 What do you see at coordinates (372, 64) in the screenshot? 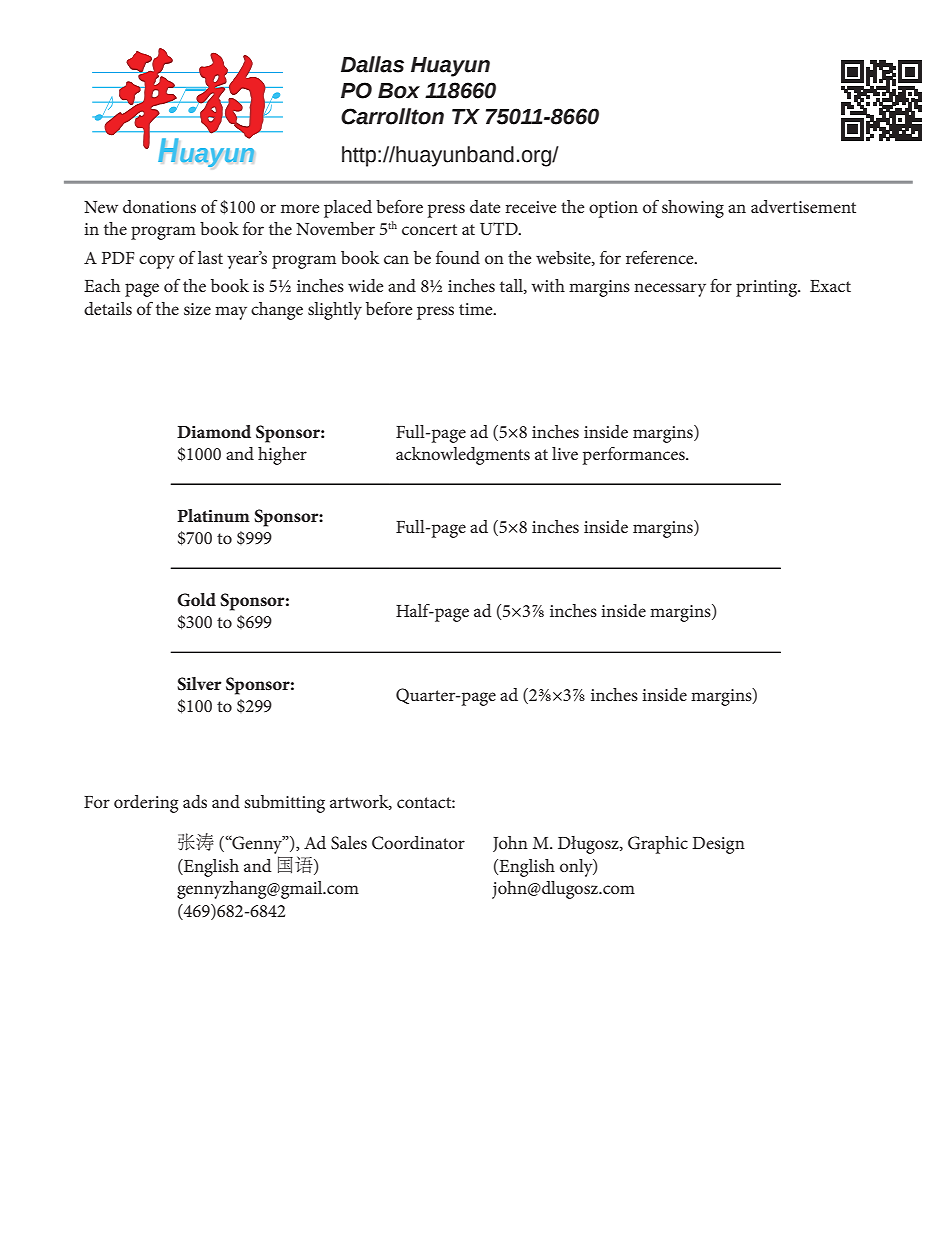
I see `Dallas` at bounding box center [372, 64].
